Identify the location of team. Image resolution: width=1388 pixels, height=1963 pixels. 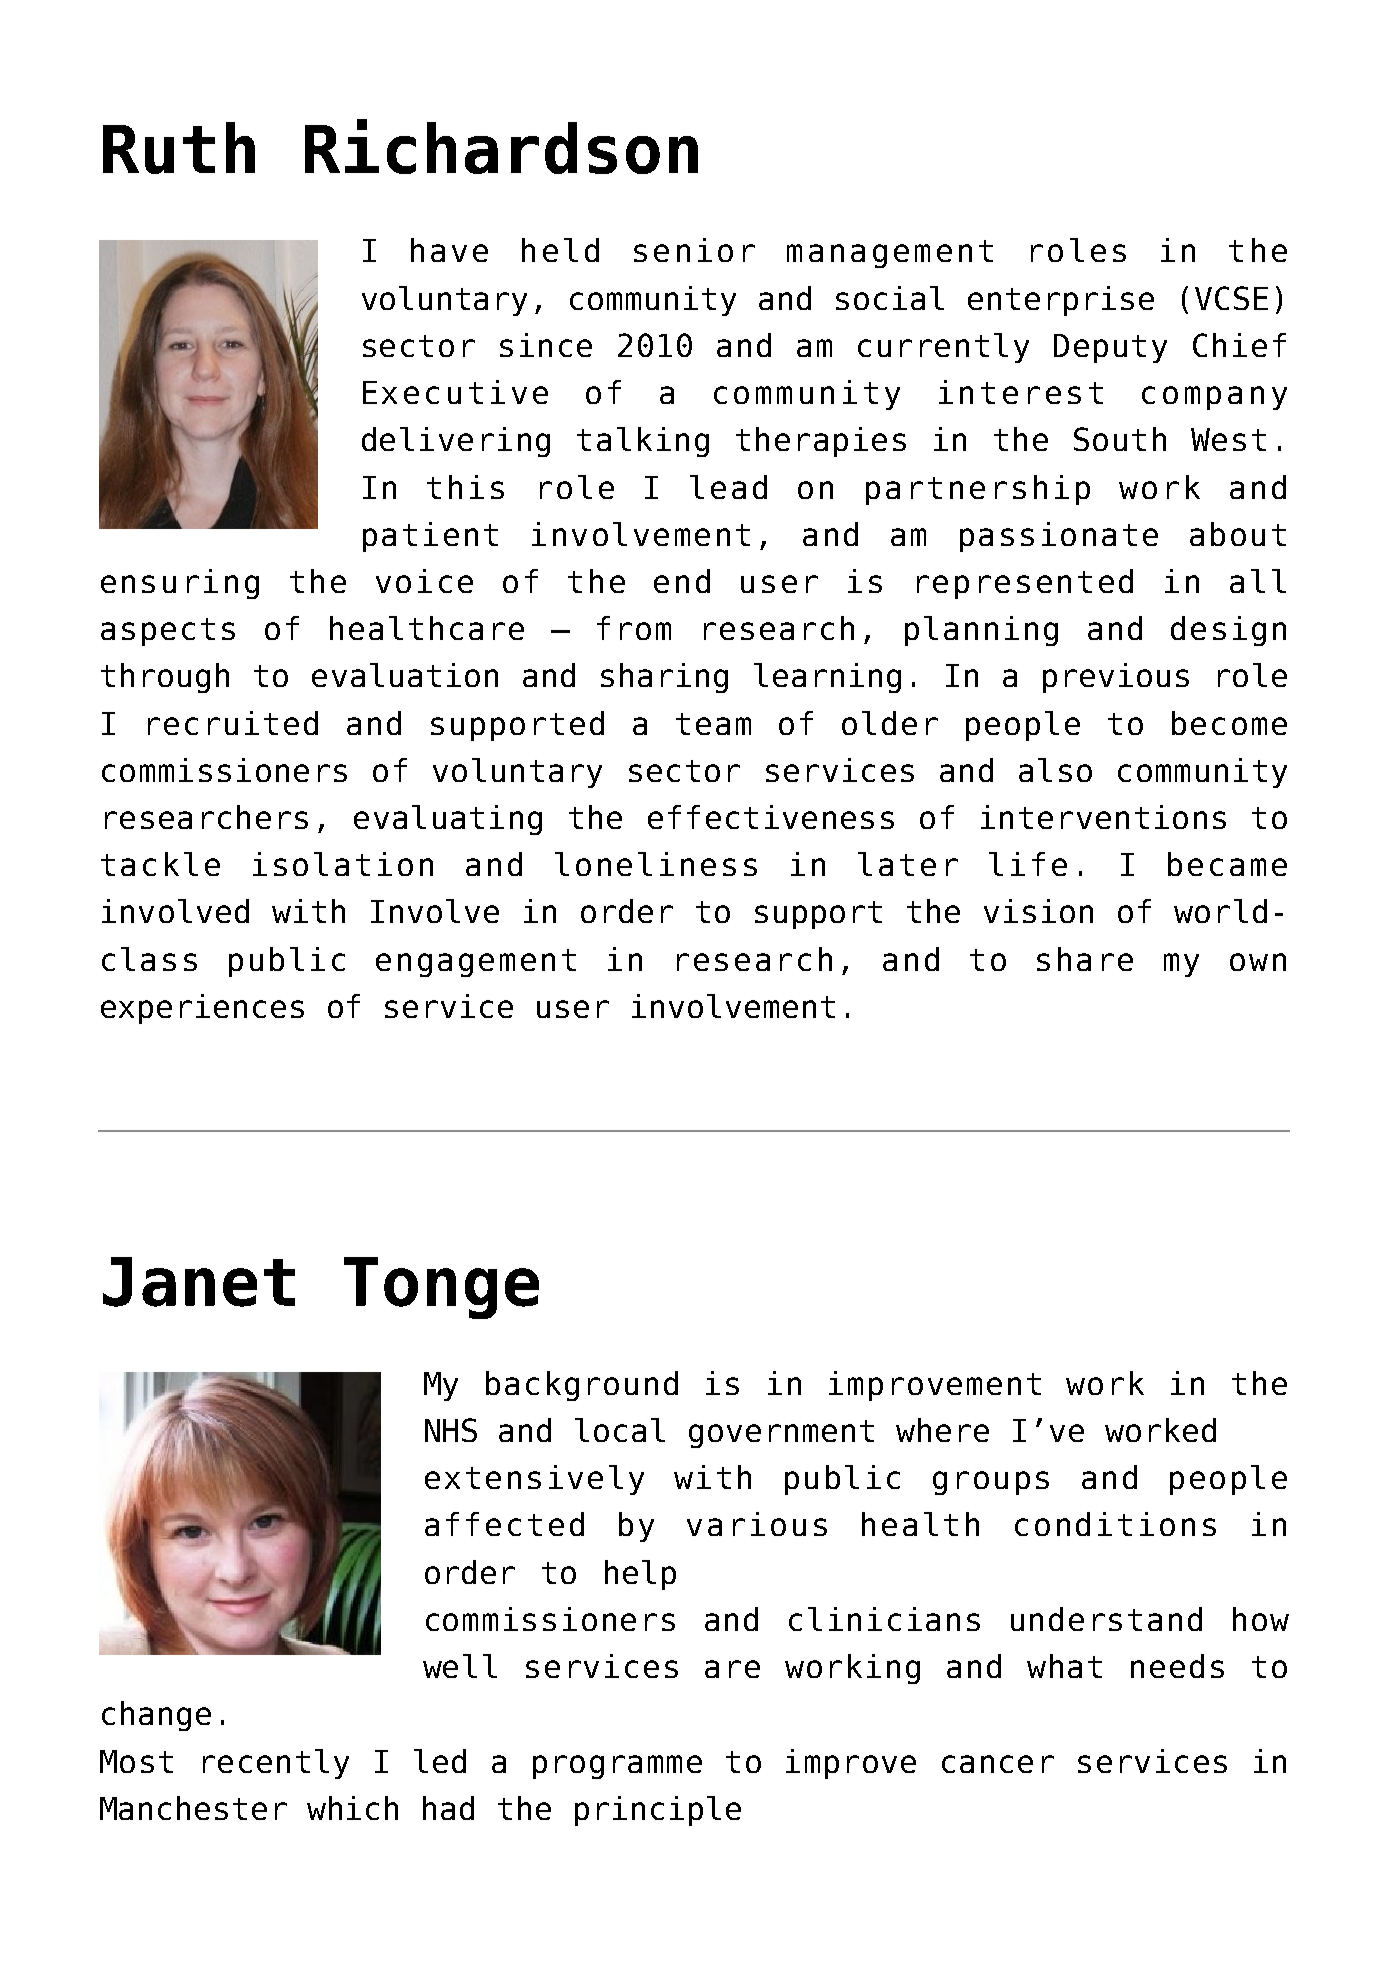
(713, 724).
